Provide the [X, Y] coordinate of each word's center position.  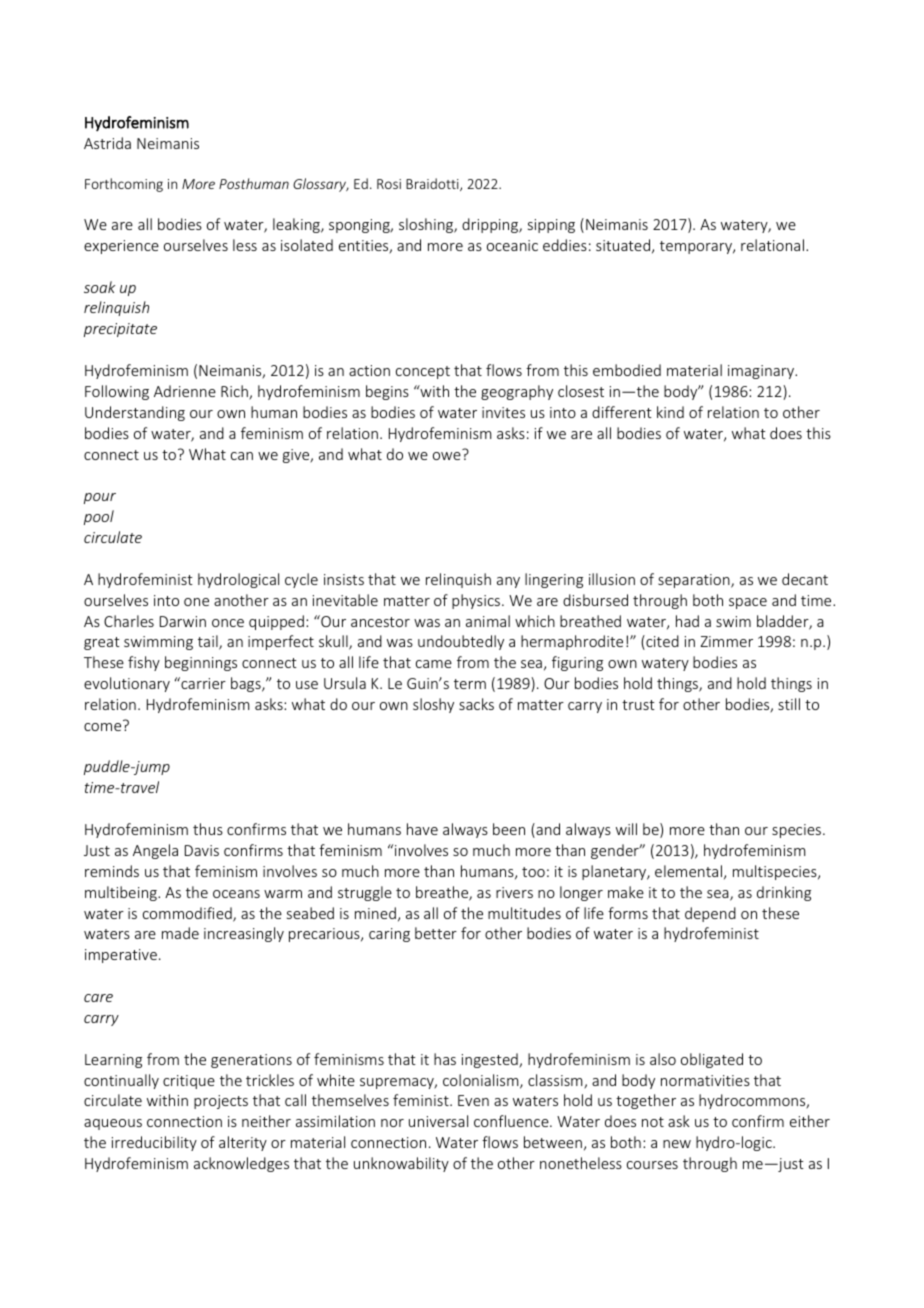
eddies [565, 245]
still [789, 704]
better [436, 933]
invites [503, 412]
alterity [243, 1143]
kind [670, 412]
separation [695, 581]
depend [710, 914]
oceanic [512, 245]
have [422, 829]
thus [208, 829]
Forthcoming [124, 185]
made [180, 933]
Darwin [183, 621]
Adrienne [185, 391]
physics [477, 601]
